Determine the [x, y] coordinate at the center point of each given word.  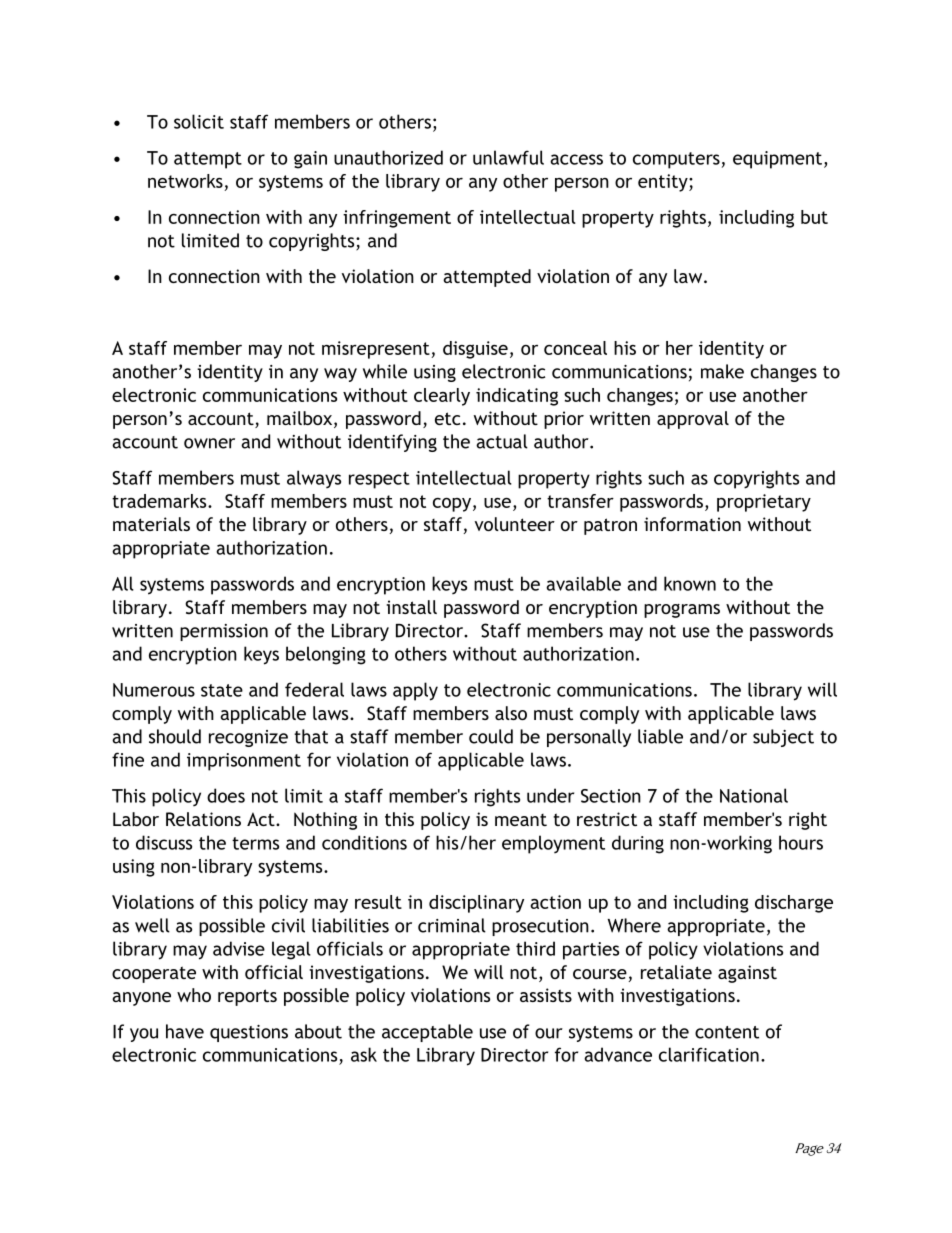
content [727, 1032]
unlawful [508, 157]
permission [224, 632]
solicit [199, 121]
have [185, 1031]
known [690, 583]
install [411, 607]
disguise [475, 350]
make [722, 371]
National [754, 795]
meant [521, 820]
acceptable [427, 1033]
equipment [777, 160]
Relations [203, 819]
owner [209, 443]
